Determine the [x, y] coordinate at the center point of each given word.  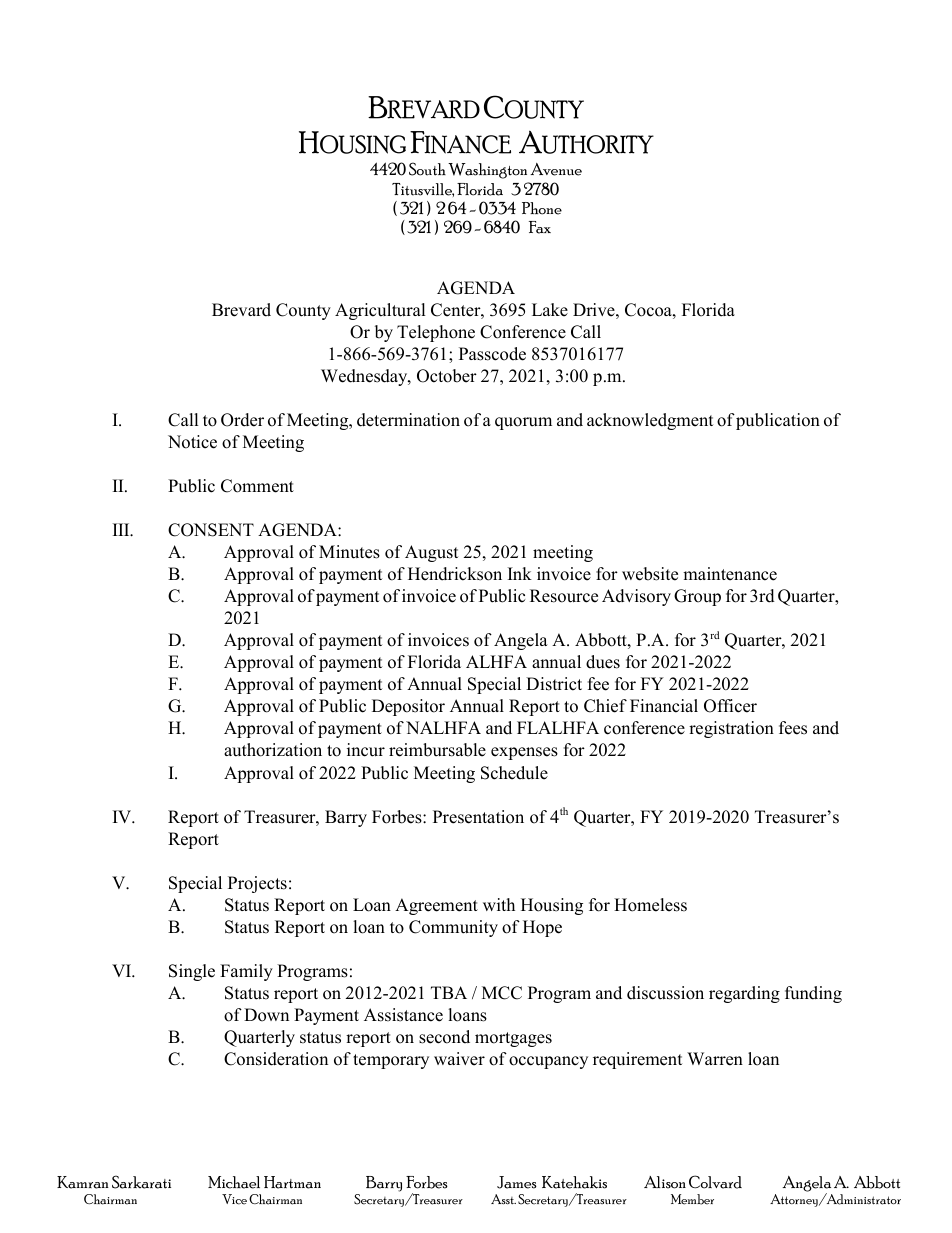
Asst [503, 1199]
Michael [234, 1182]
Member [692, 1199]
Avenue [556, 169]
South [427, 169]
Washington [487, 171]
